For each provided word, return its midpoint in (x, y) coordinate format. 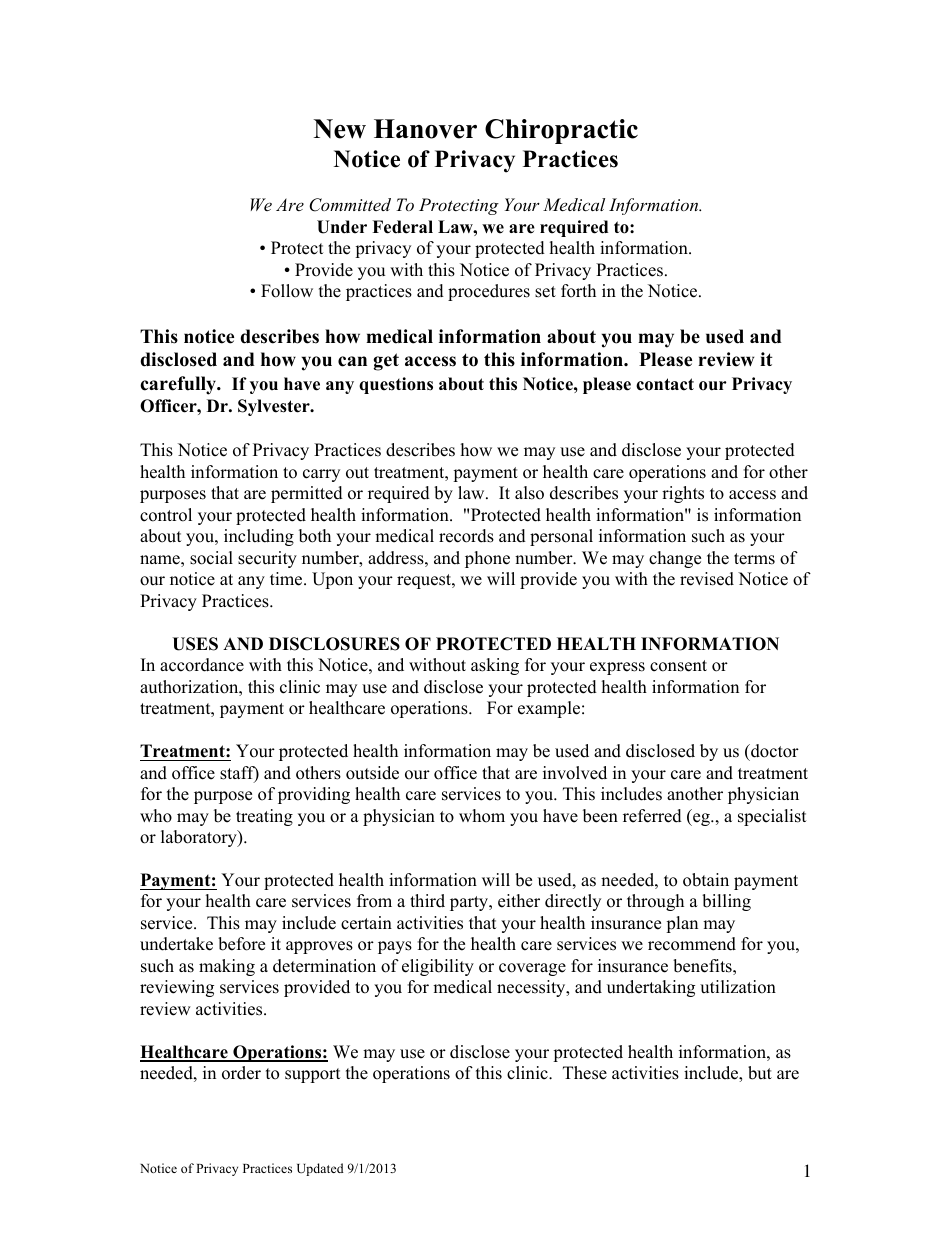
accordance (202, 665)
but (760, 1073)
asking (495, 666)
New (339, 129)
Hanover (425, 129)
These (585, 1073)
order (241, 1073)
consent (678, 666)
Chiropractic (561, 131)
